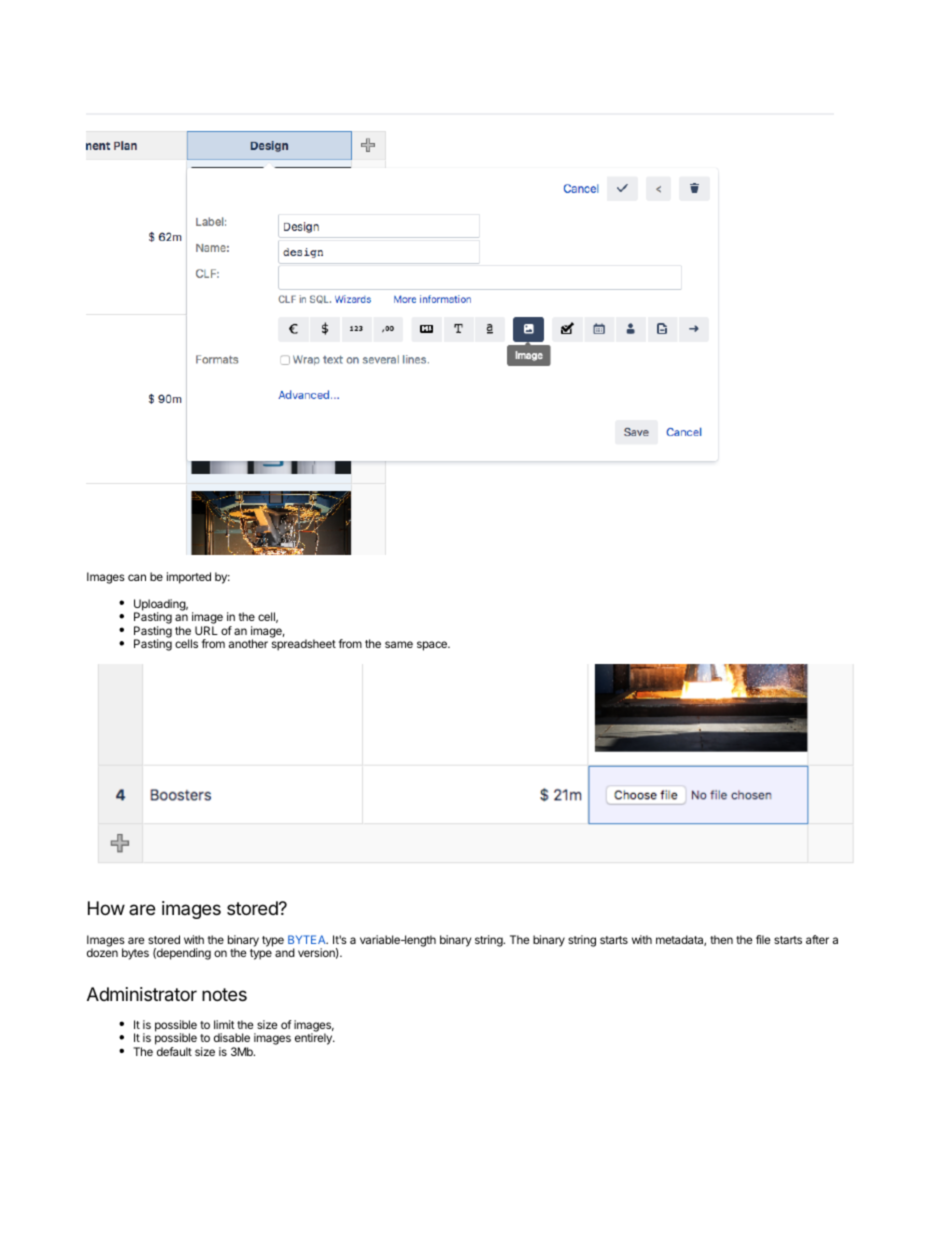 The height and width of the document is (1233, 952). What do you see at coordinates (433, 646) in the document?
I see `space` at bounding box center [433, 646].
